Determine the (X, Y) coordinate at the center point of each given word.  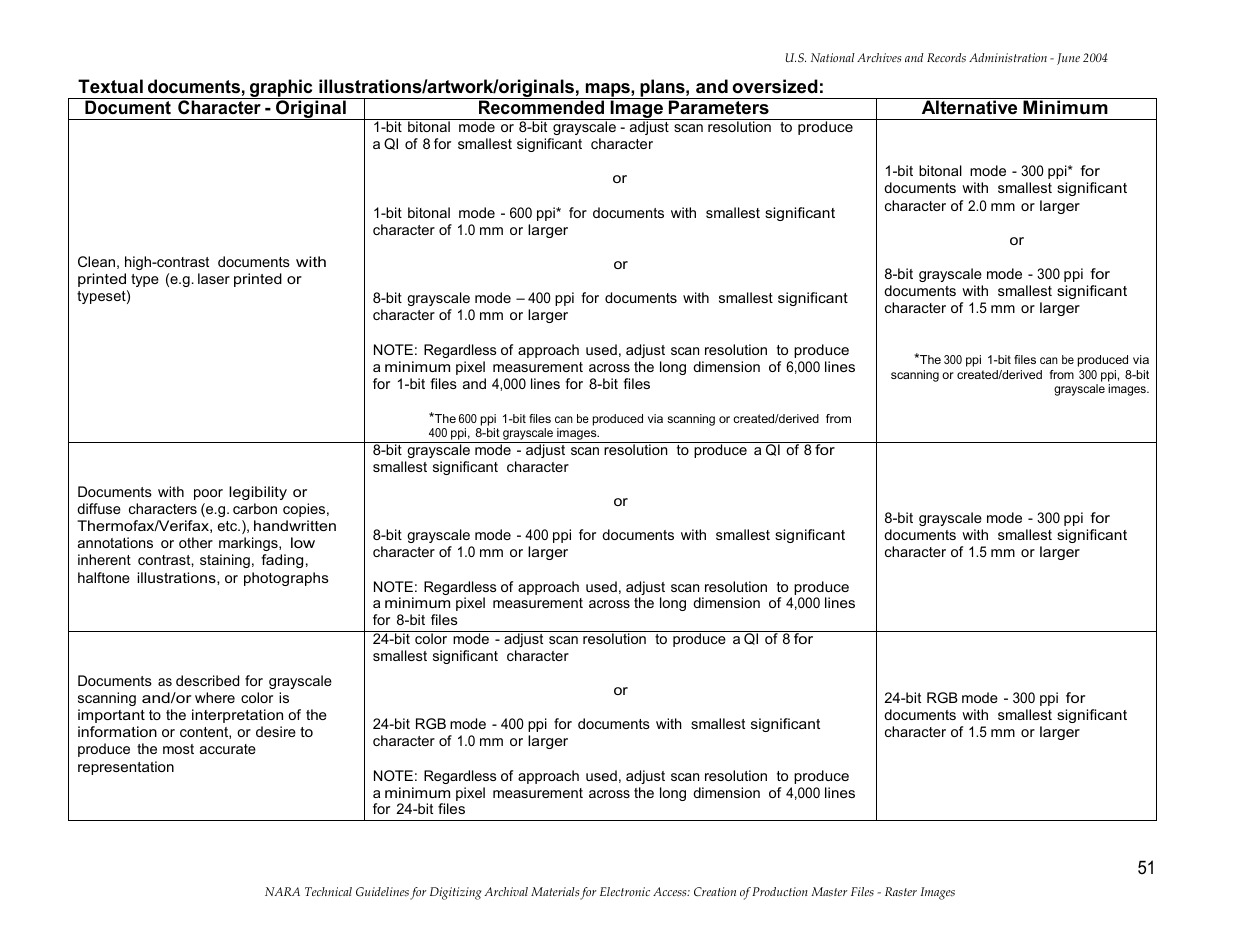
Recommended (541, 106)
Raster (901, 892)
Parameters (718, 106)
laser (214, 278)
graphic (281, 89)
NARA (282, 891)
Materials (555, 892)
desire (276, 731)
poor (208, 494)
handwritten (295, 525)
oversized (775, 86)
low (303, 542)
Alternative (969, 106)
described (207, 680)
